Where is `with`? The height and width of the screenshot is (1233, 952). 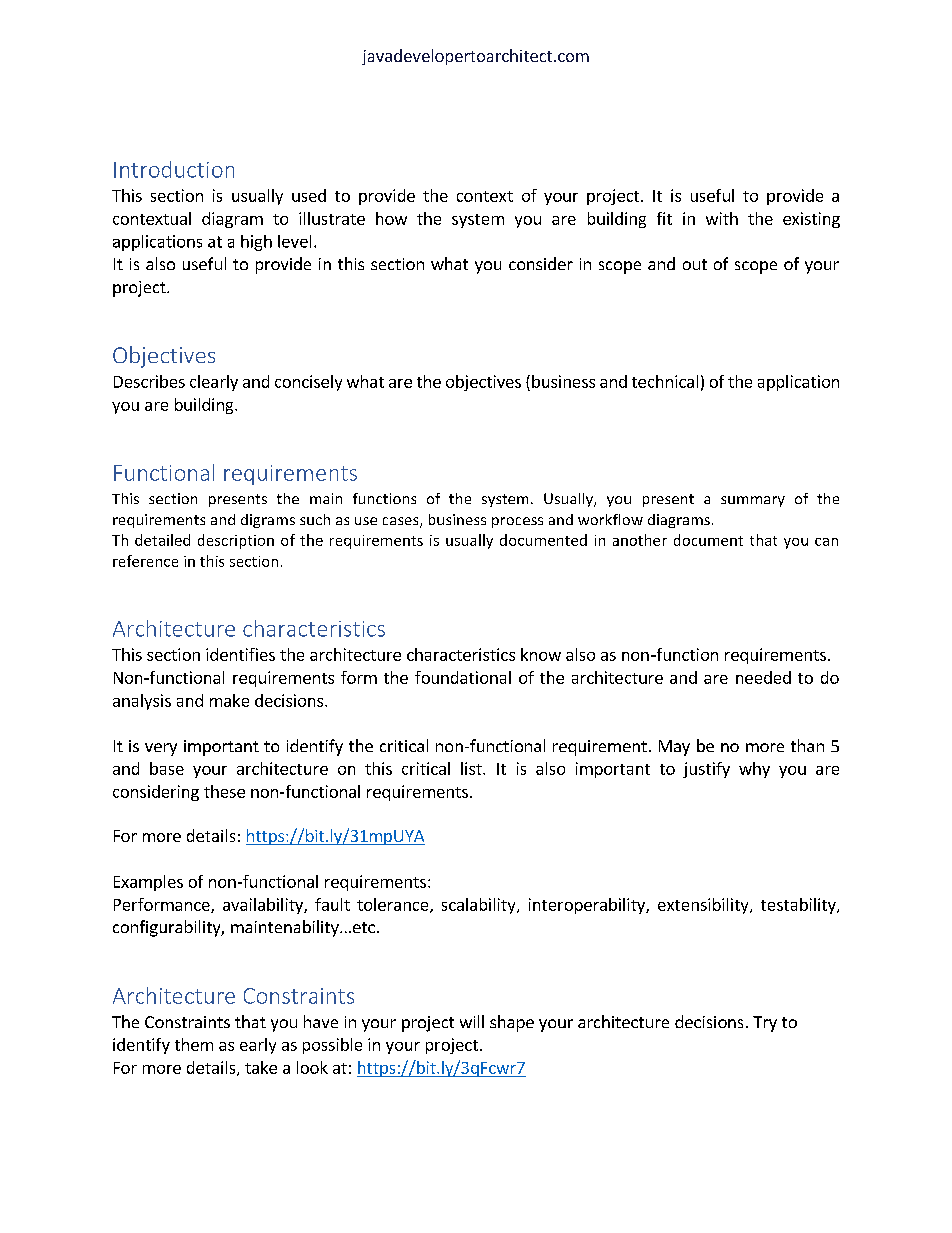
with is located at coordinates (722, 218).
